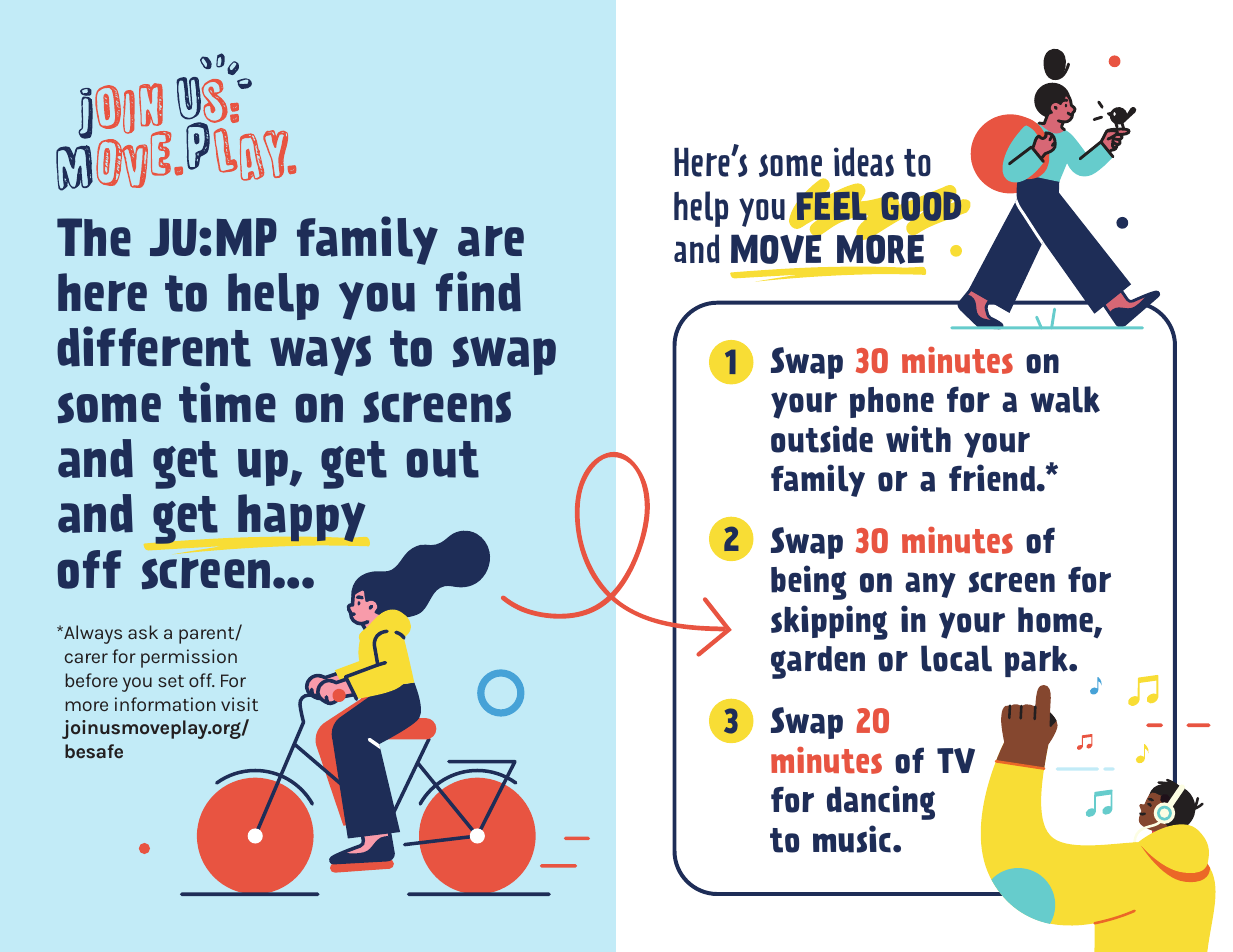 The image size is (1233, 952). What do you see at coordinates (478, 291) in the document?
I see `find` at bounding box center [478, 291].
